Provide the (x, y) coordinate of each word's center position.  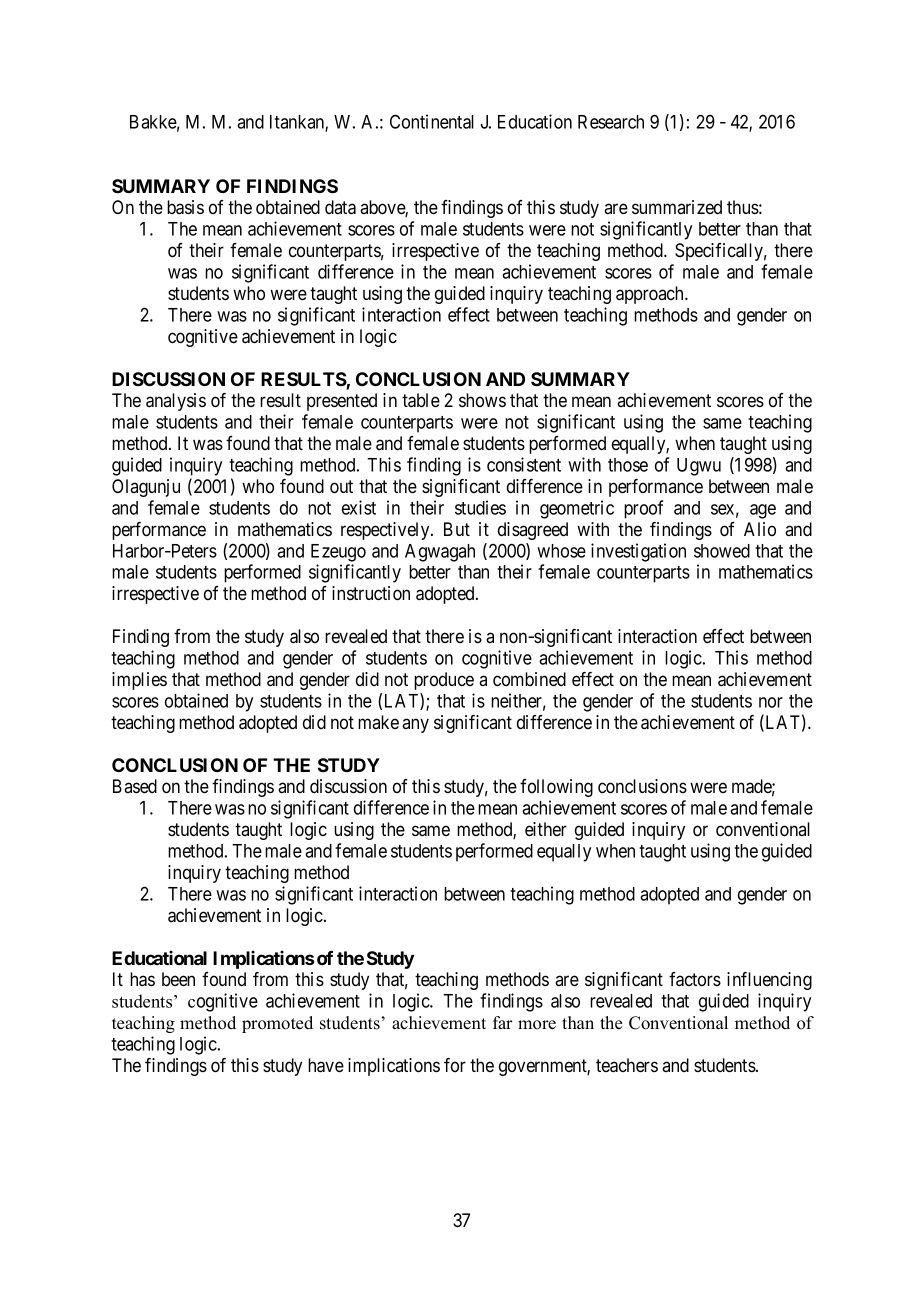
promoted (277, 1024)
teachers (627, 1065)
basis (185, 207)
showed (722, 551)
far (503, 1022)
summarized (677, 207)
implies (139, 681)
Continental (432, 121)
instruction (371, 593)
